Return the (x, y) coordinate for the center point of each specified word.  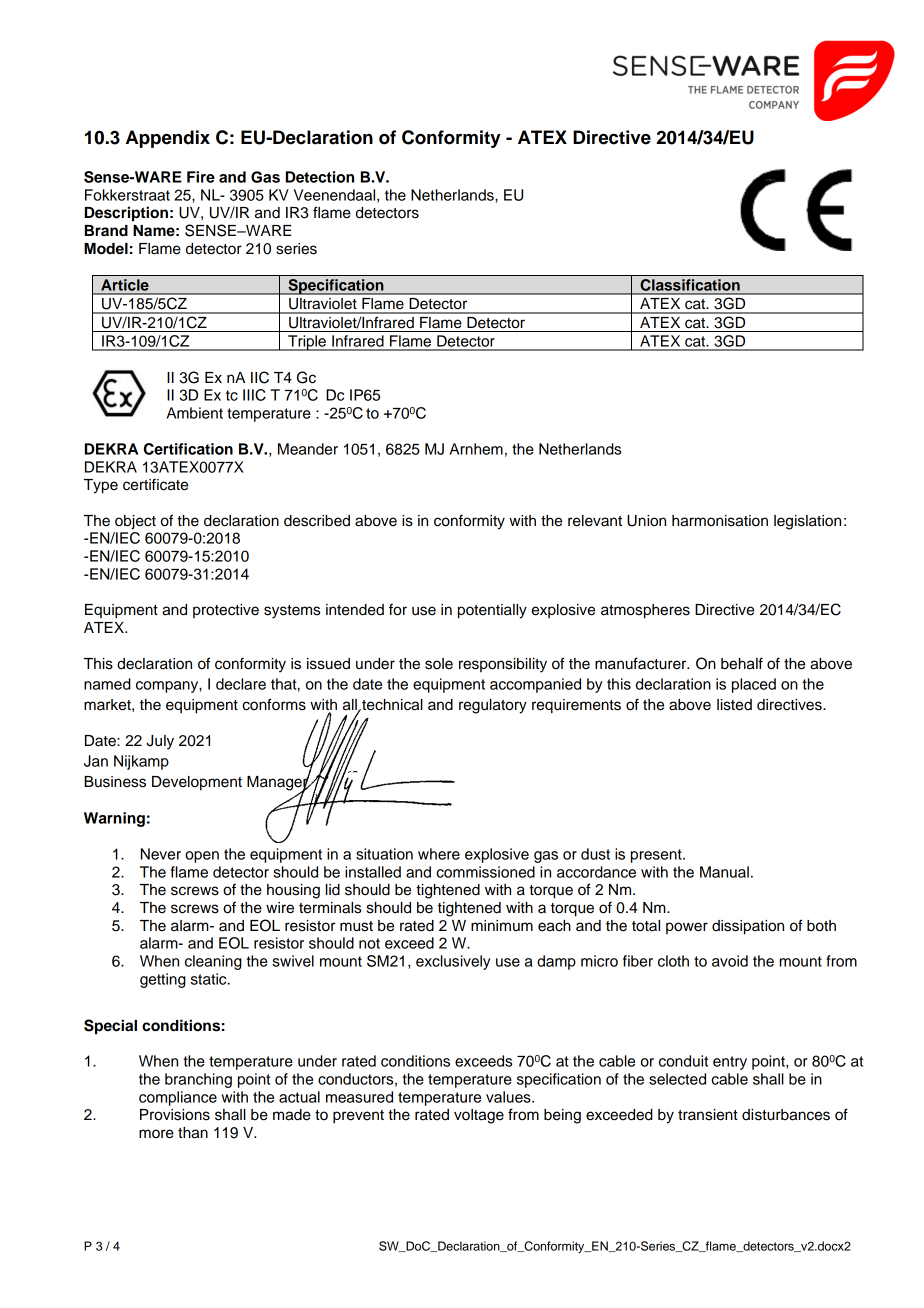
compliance (178, 1098)
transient (708, 1115)
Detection (320, 177)
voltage (479, 1116)
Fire (201, 177)
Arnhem (476, 449)
